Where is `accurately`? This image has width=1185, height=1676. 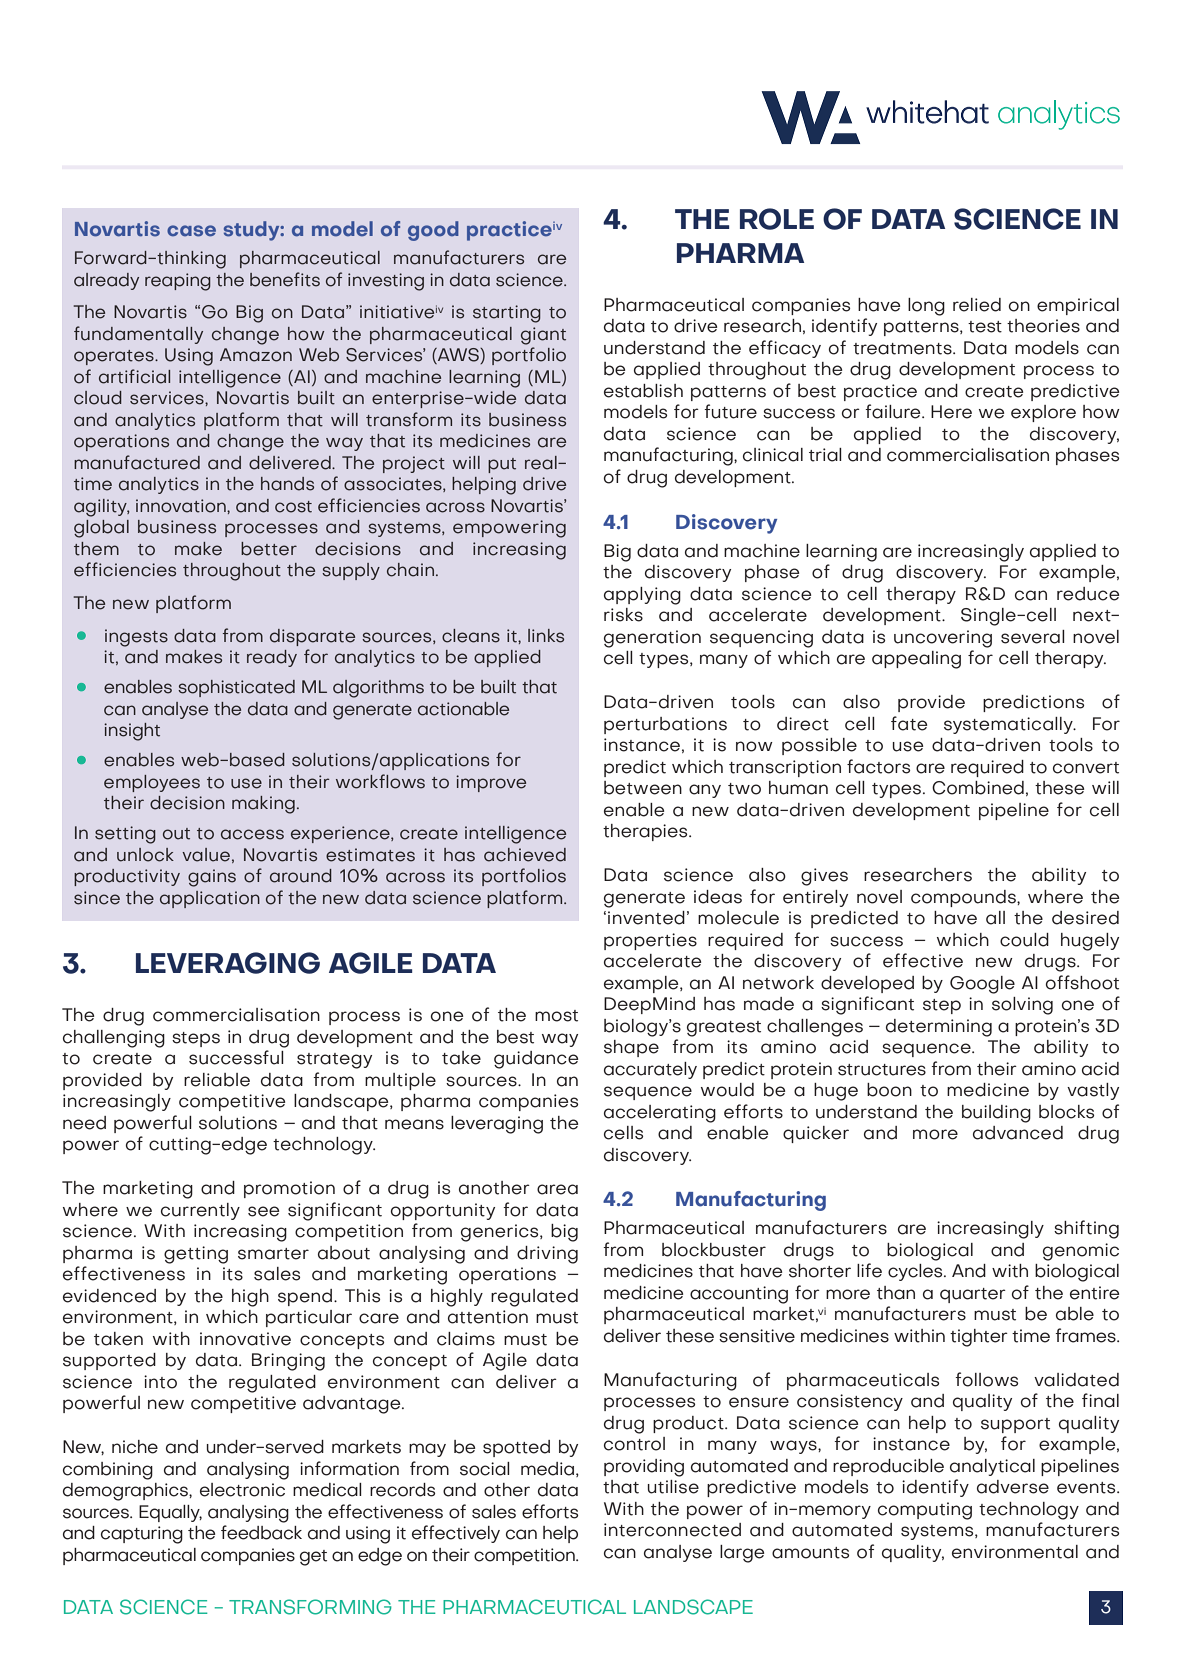
accurately is located at coordinates (650, 1070).
